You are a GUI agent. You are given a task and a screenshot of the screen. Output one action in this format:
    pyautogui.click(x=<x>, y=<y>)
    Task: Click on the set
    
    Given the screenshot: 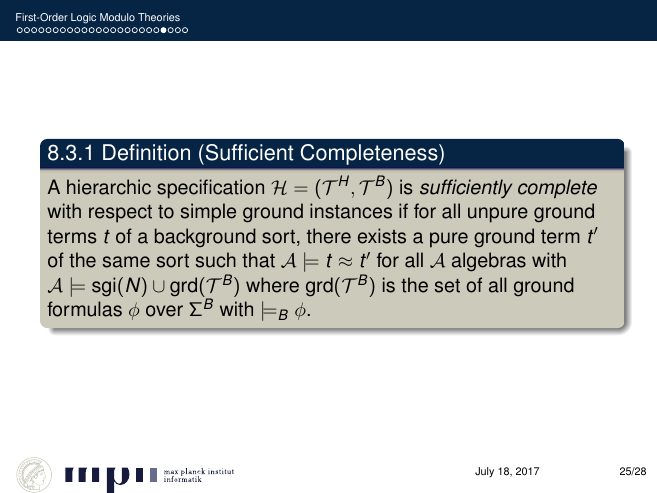 What is the action you would take?
    pyautogui.click(x=447, y=286)
